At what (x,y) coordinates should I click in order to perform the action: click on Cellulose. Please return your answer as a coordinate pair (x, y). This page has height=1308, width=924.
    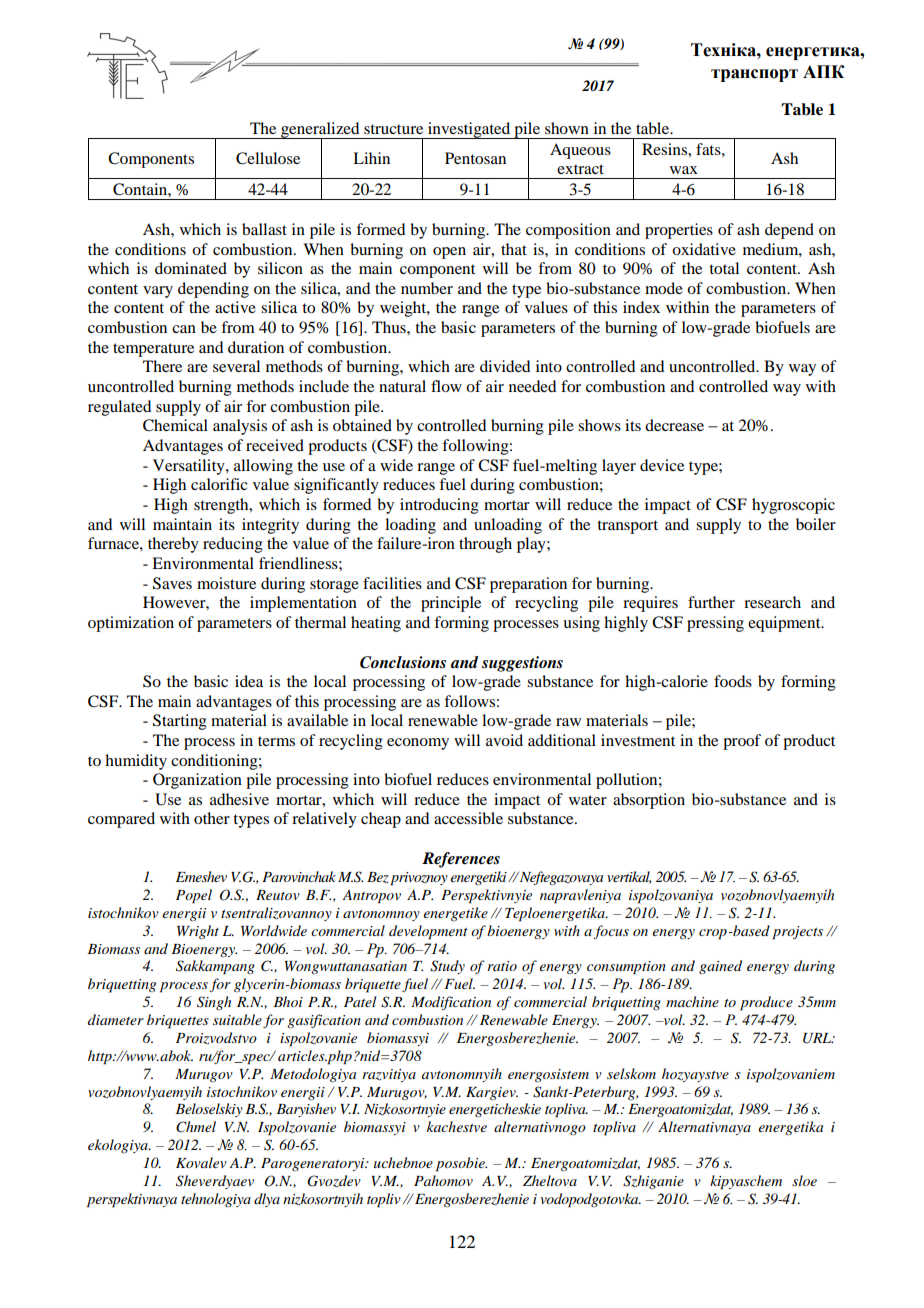
    Looking at the image, I should click on (268, 158).
